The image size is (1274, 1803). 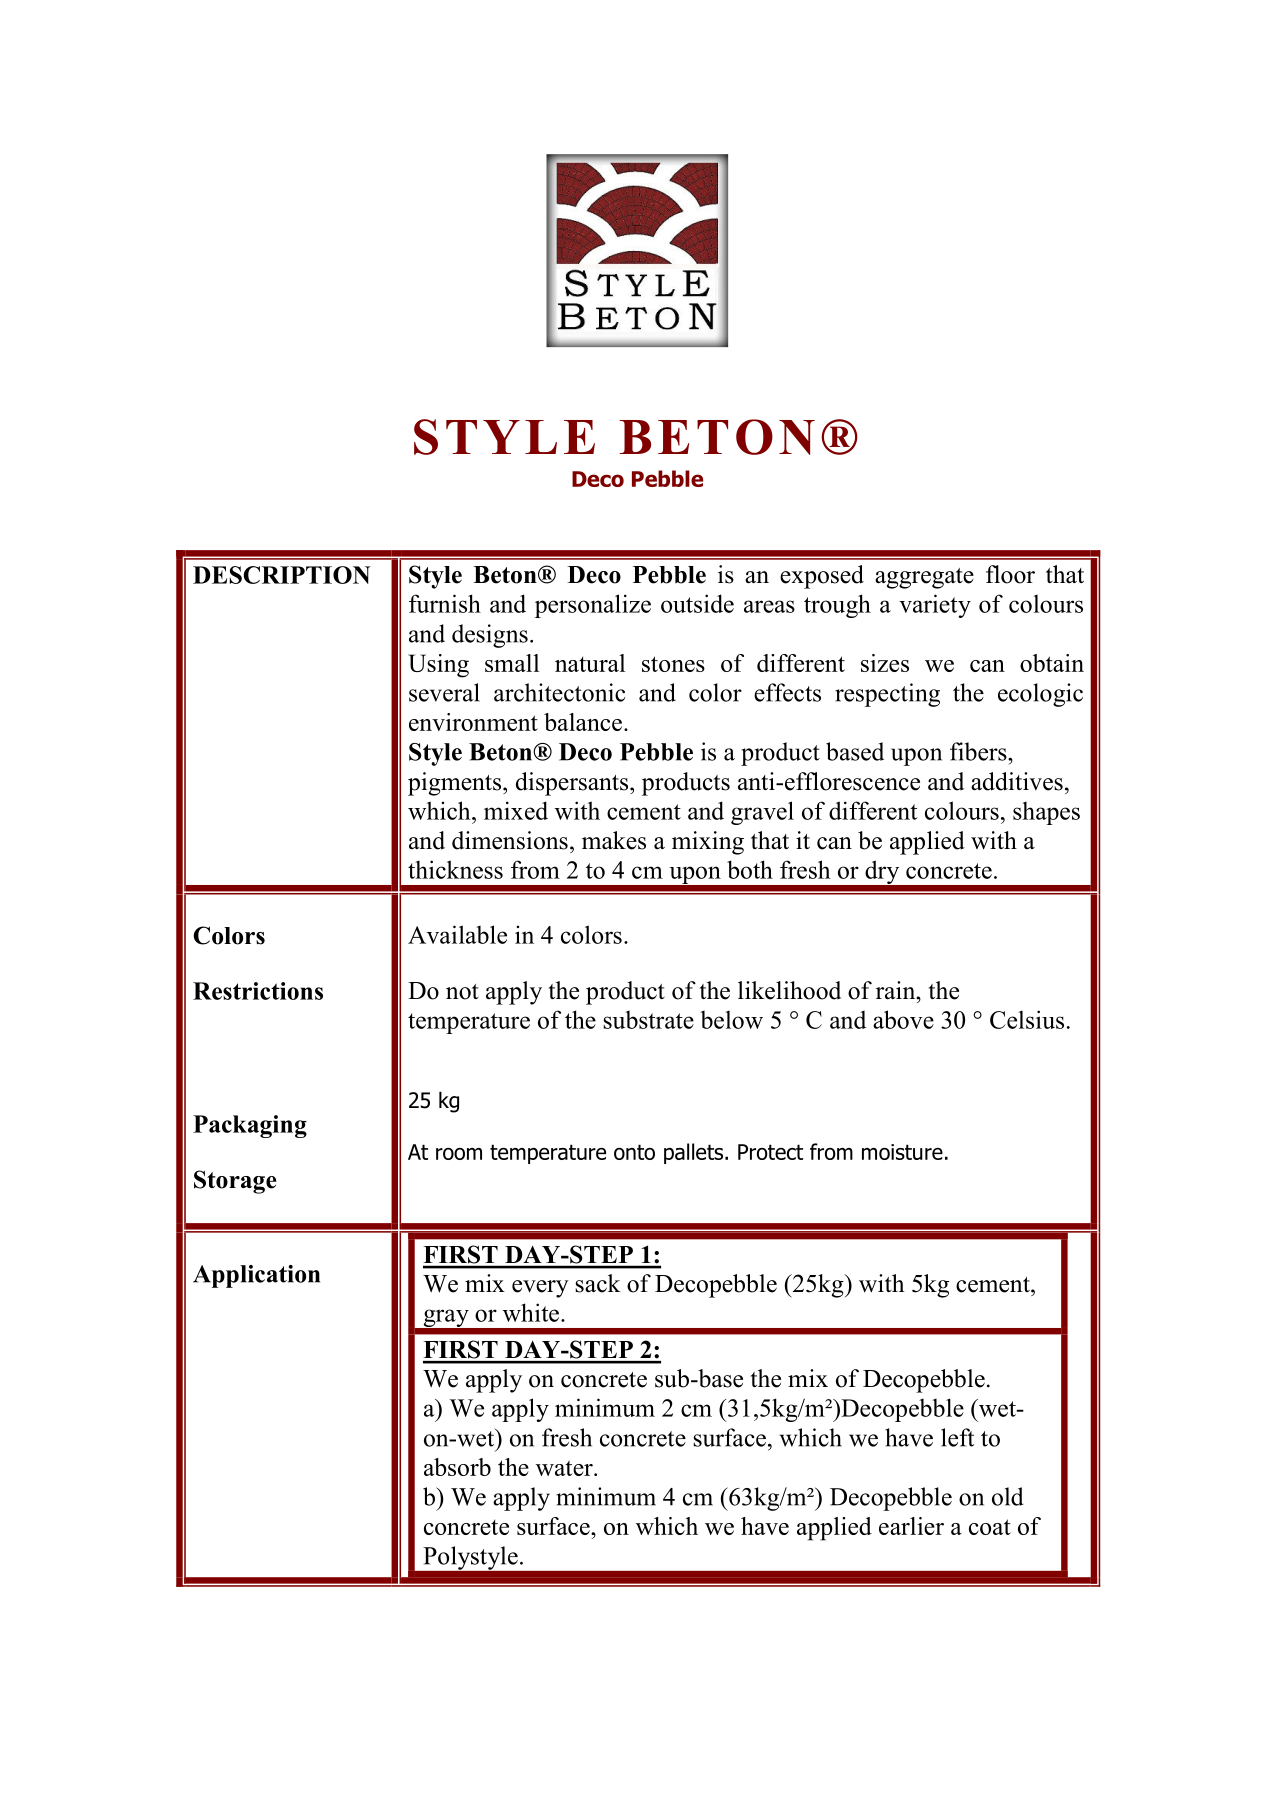 I want to click on makes, so click(x=614, y=840).
